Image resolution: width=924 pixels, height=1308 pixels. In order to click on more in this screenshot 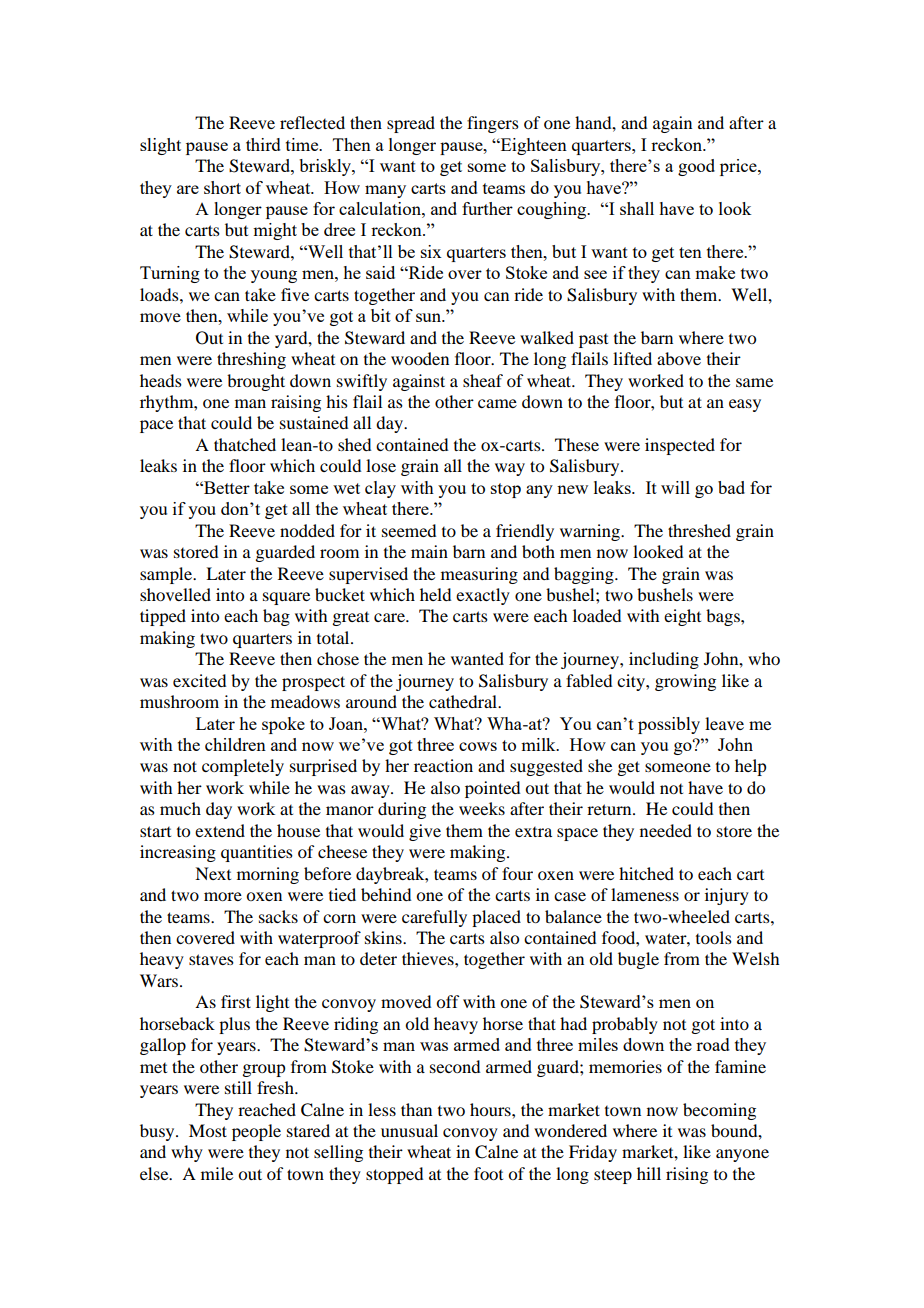, I will do `click(223, 896)`.
